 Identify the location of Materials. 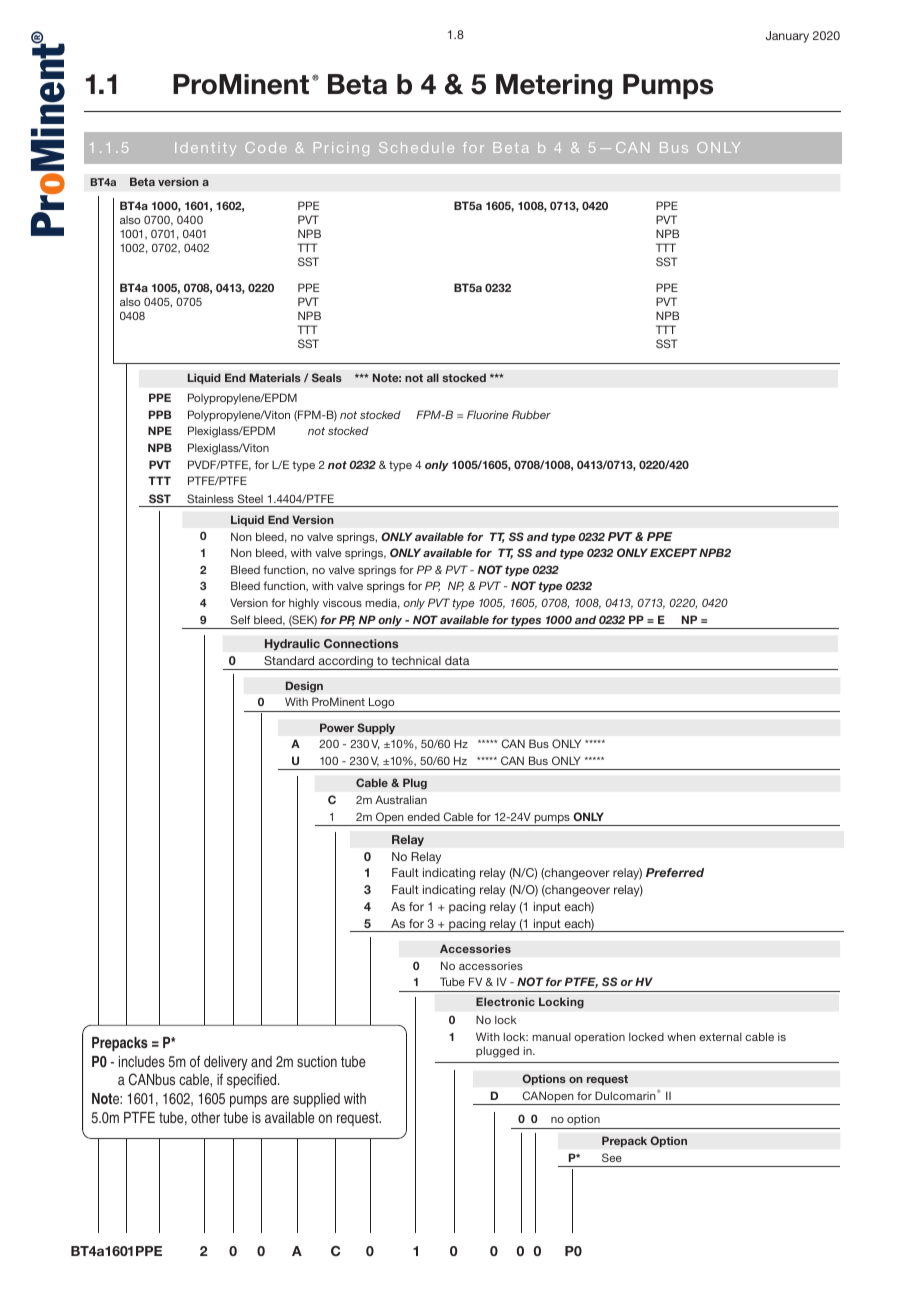
(275, 377).
